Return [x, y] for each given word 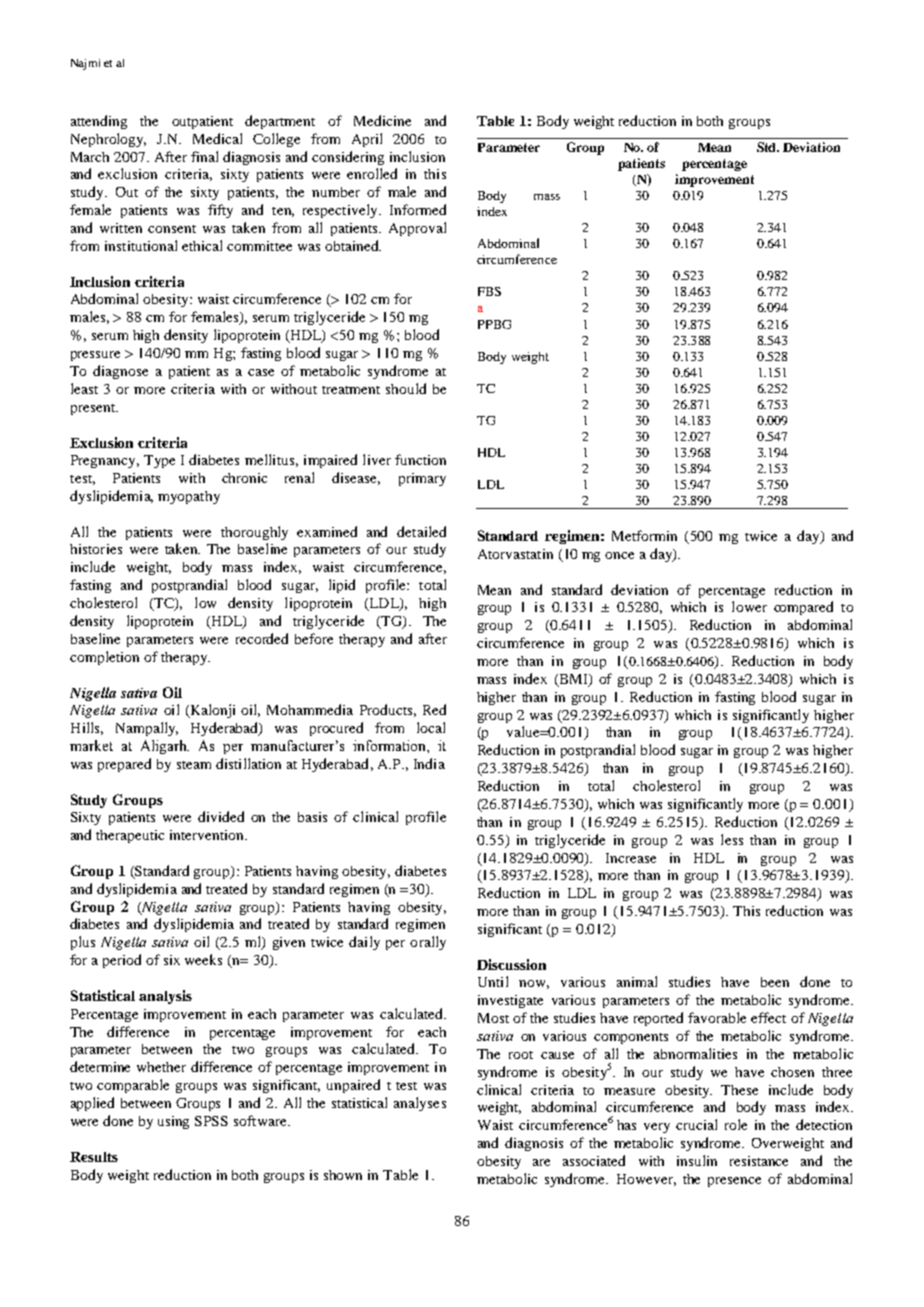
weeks [203, 959]
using [173, 1122]
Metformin [644, 535]
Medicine [382, 120]
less [732, 839]
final [204, 156]
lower [749, 606]
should [406, 388]
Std [768, 147]
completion [104, 658]
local [431, 727]
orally [428, 943]
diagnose [120, 372]
